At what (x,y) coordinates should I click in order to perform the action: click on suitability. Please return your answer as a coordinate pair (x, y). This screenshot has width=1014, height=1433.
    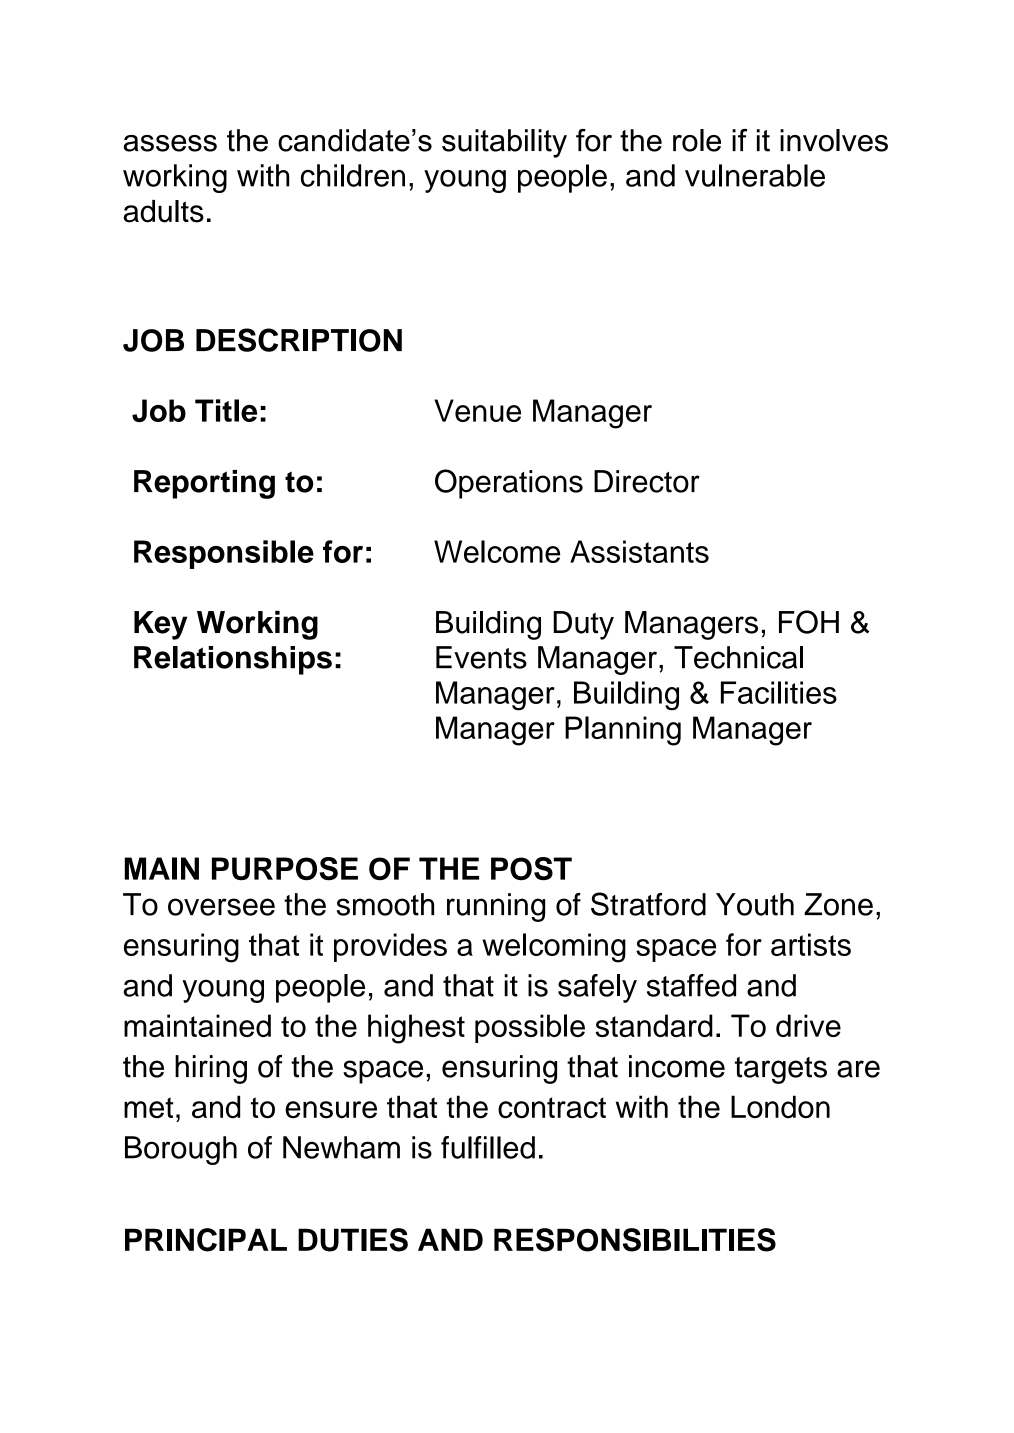
    Looking at the image, I should click on (504, 143).
